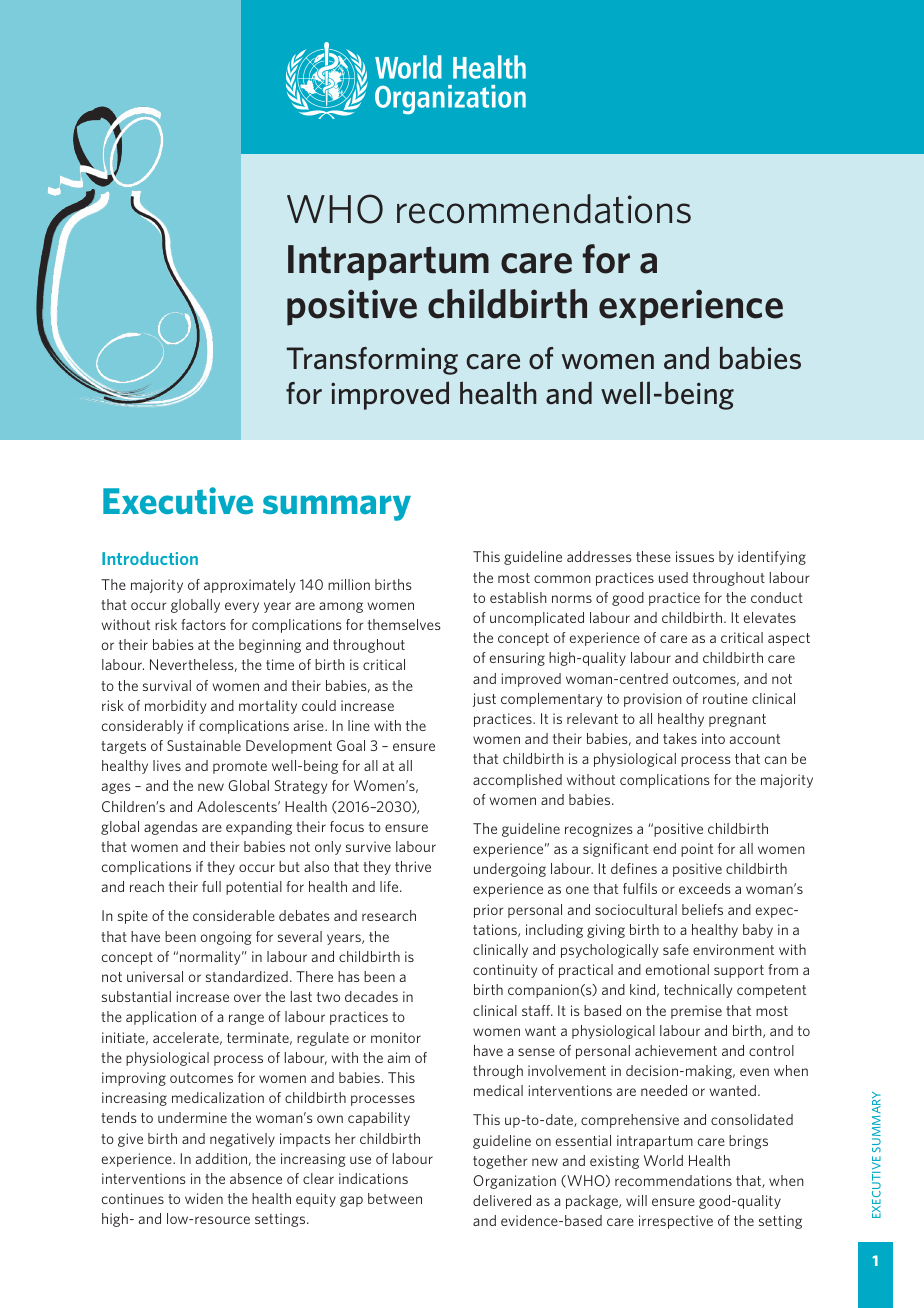  Describe the element at coordinates (502, 1200) in the document. I see `delivered` at that location.
